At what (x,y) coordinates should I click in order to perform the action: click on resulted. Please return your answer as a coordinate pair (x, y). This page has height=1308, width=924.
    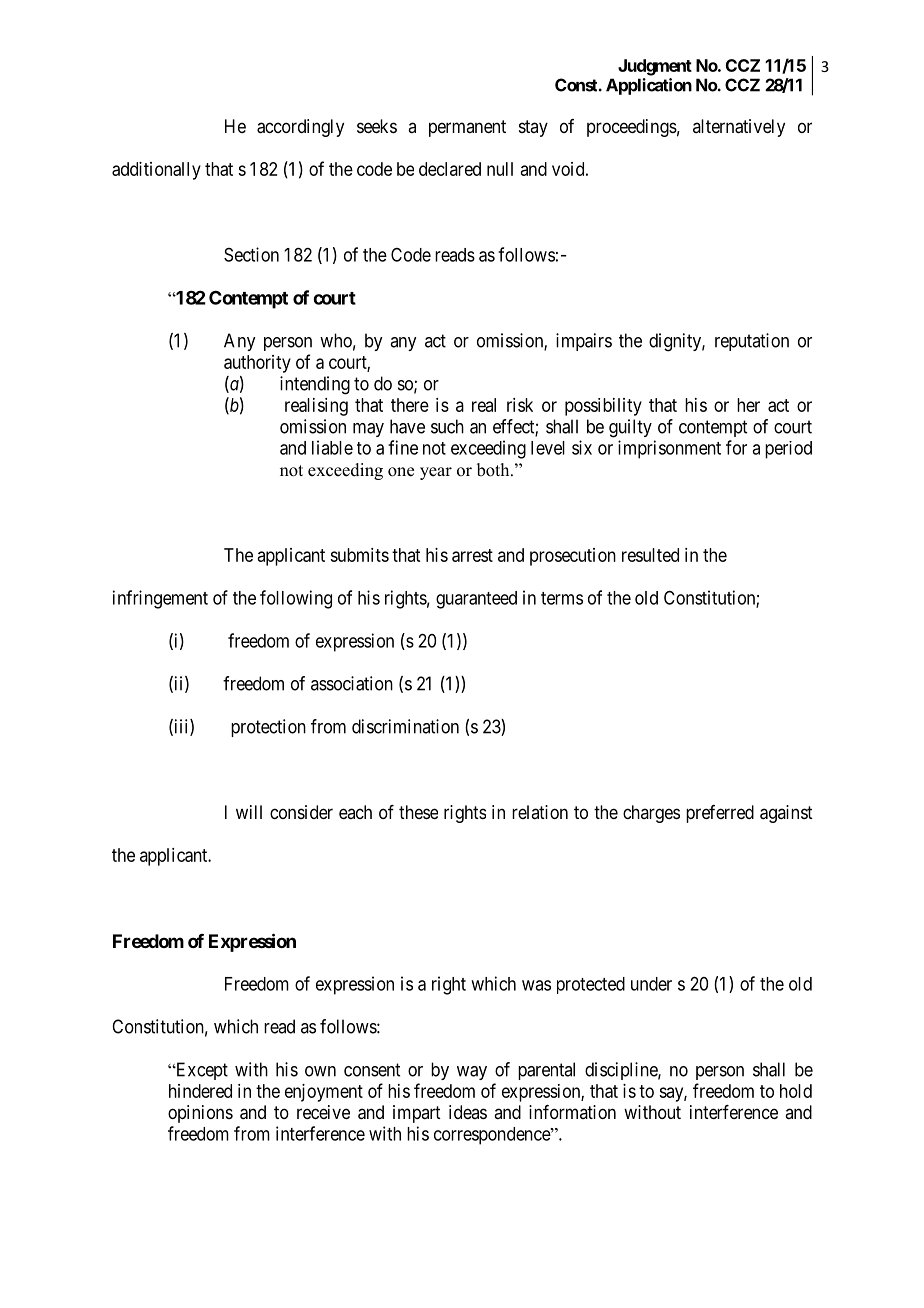
    Looking at the image, I should click on (650, 555).
